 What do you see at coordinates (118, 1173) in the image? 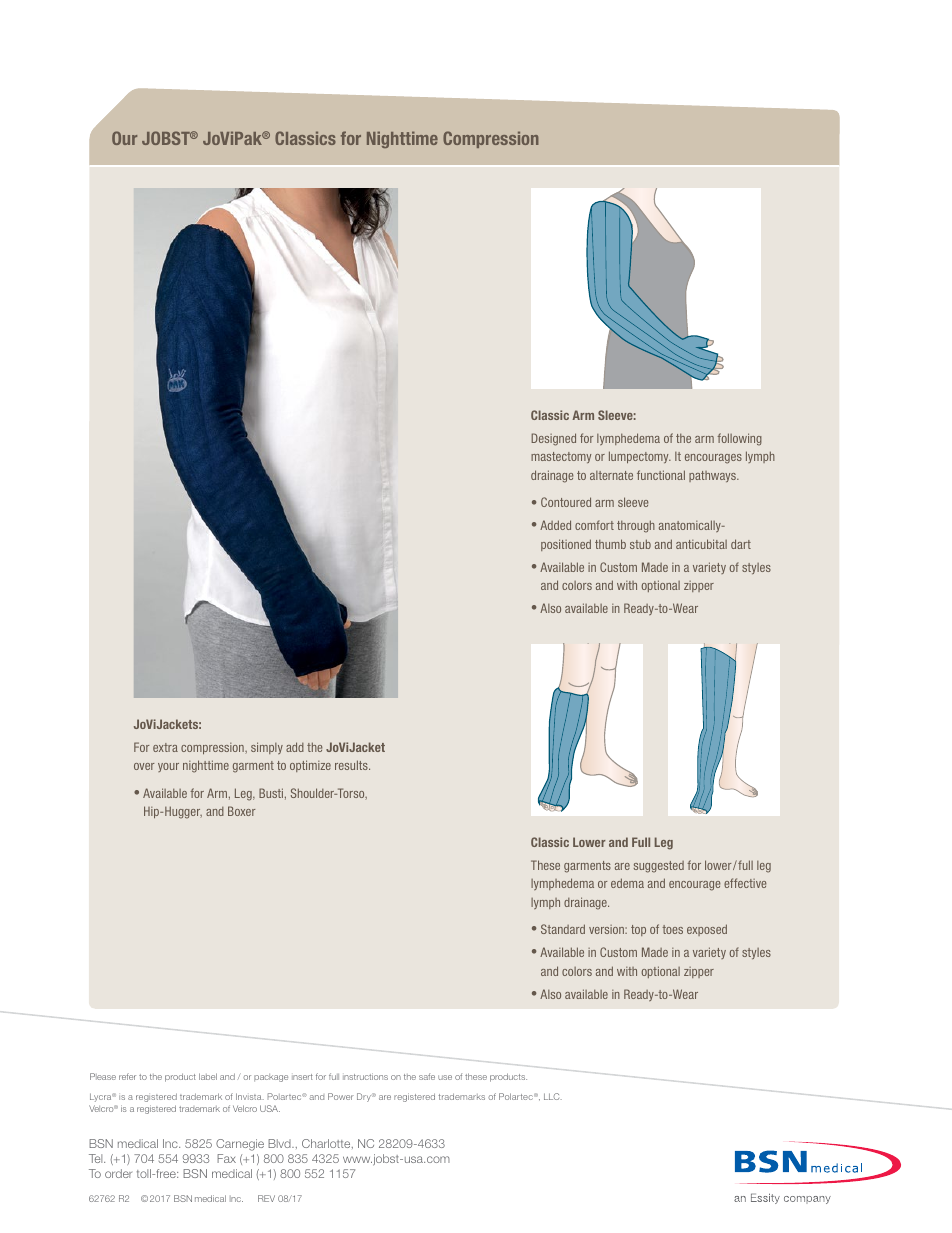
I see `order` at bounding box center [118, 1173].
